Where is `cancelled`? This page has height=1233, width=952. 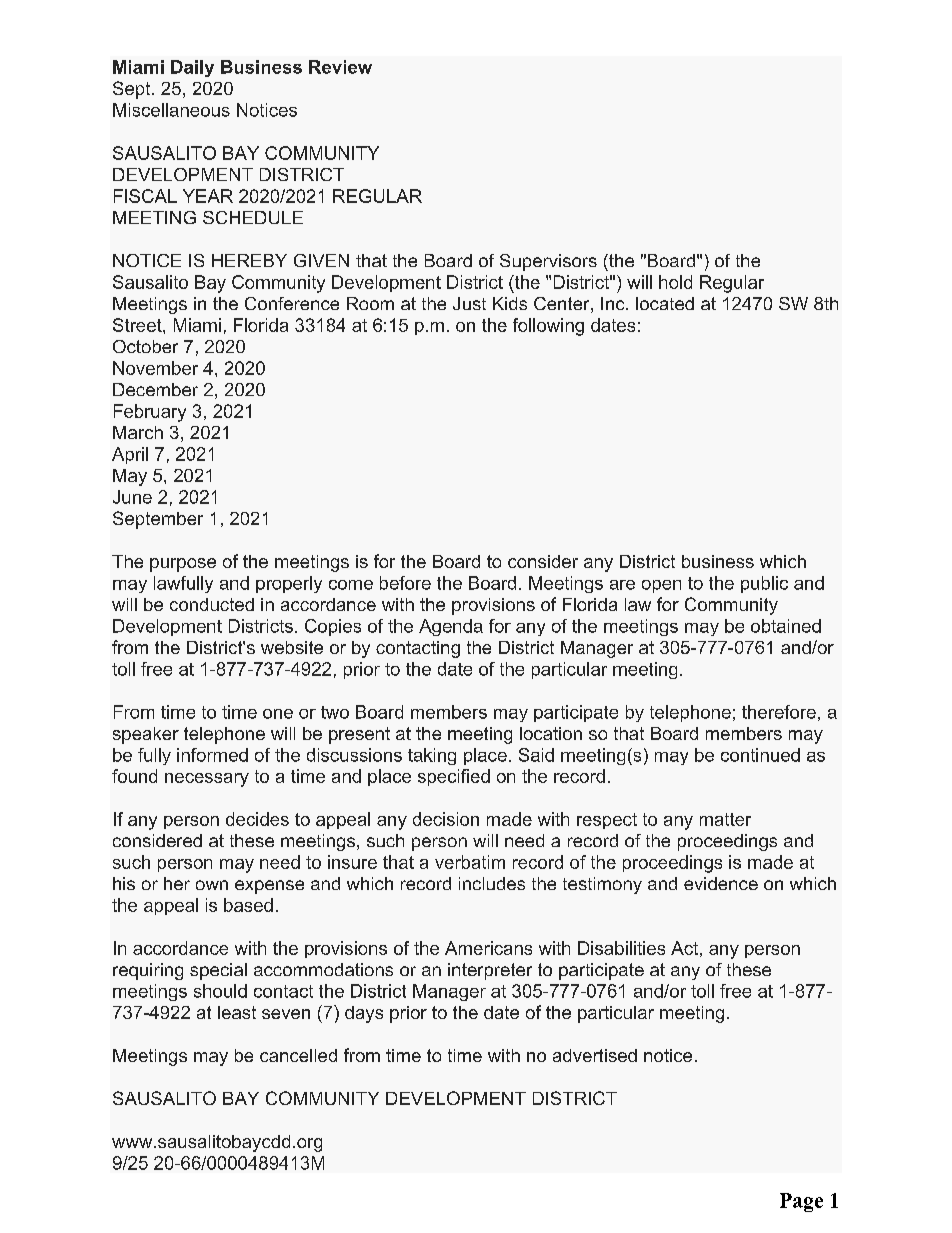
cancelled is located at coordinates (298, 1055).
